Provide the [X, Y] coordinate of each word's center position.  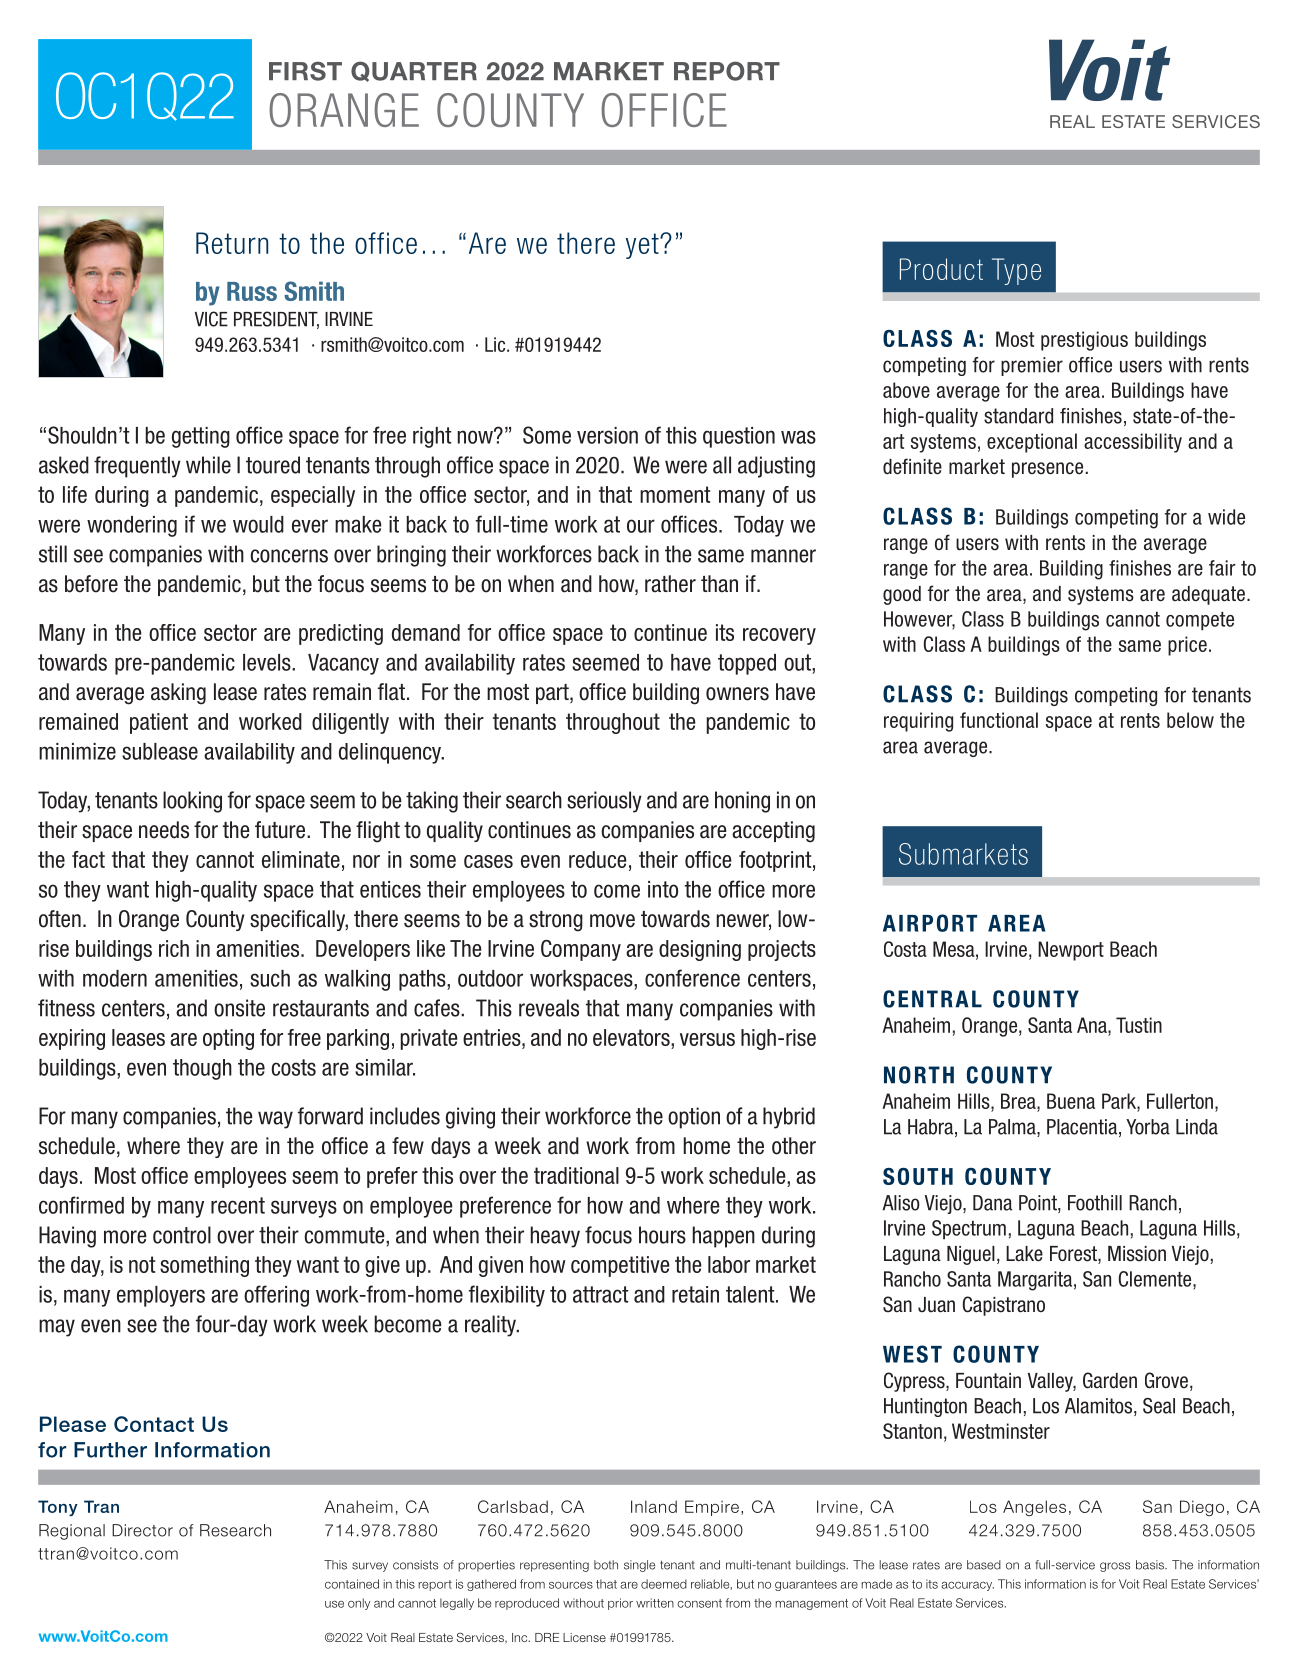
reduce [598, 859]
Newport [1071, 951]
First [305, 71]
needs [164, 830]
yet [643, 246]
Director [142, 1530]
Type [1016, 271]
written [655, 1603]
